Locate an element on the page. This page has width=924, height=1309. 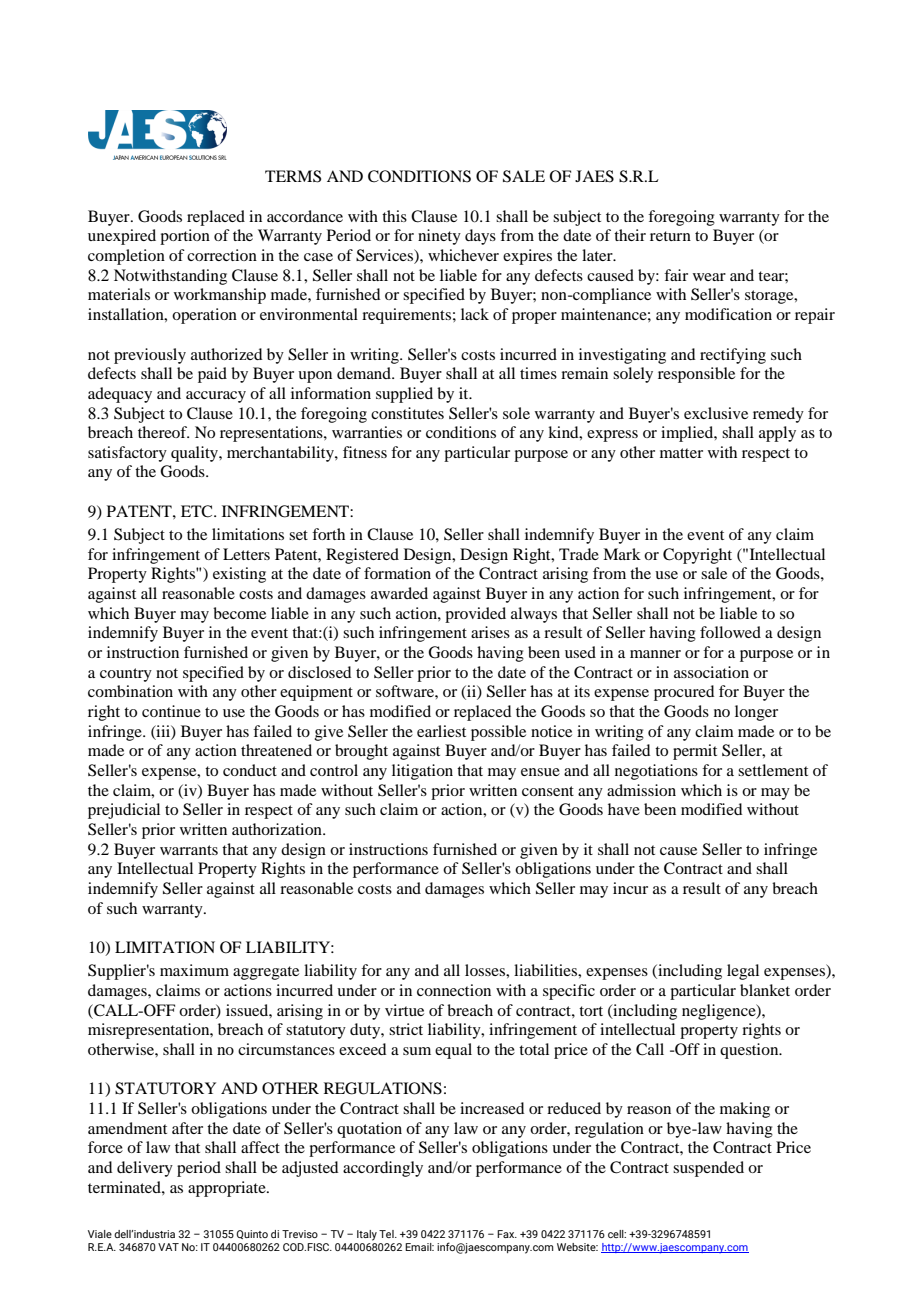
consent is located at coordinates (548, 791).
